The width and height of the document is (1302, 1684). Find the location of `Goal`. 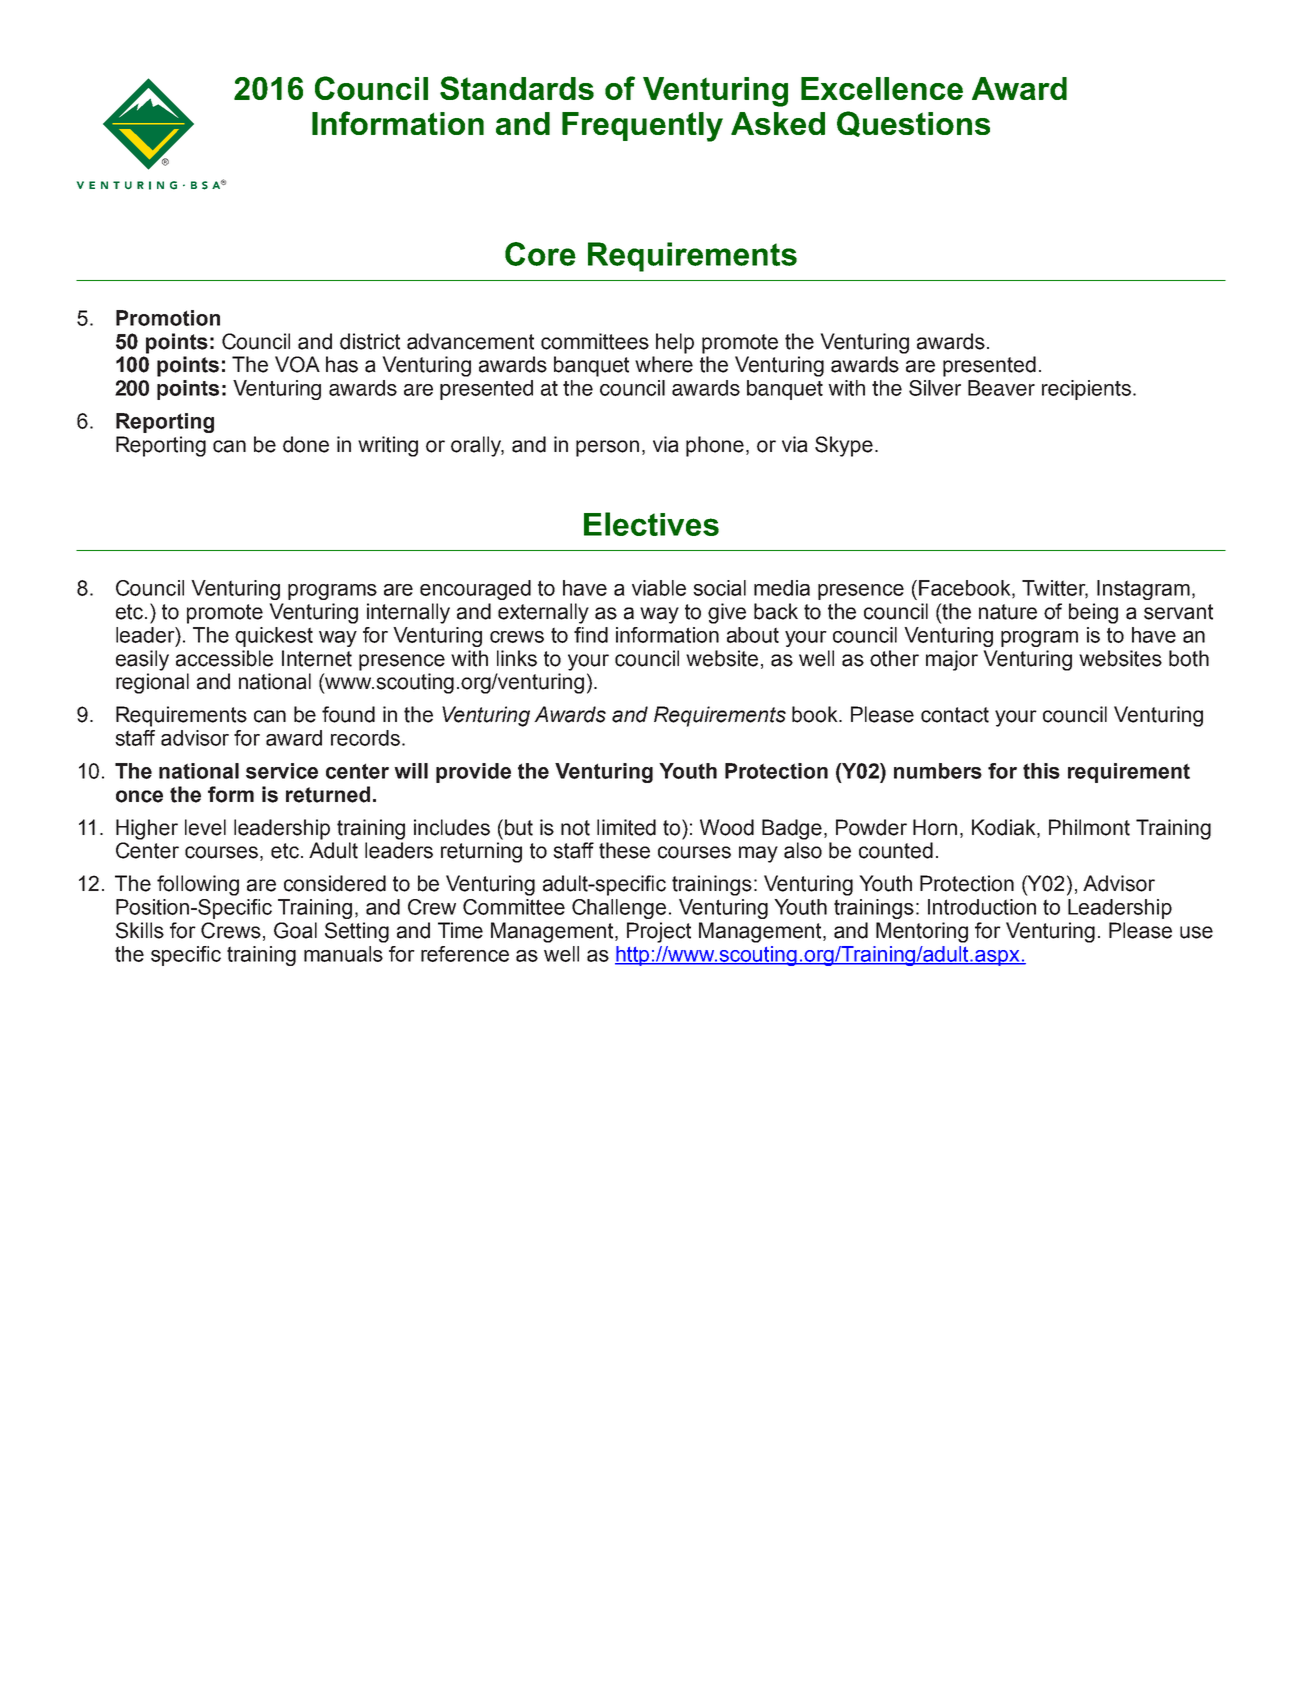

Goal is located at coordinates (295, 930).
